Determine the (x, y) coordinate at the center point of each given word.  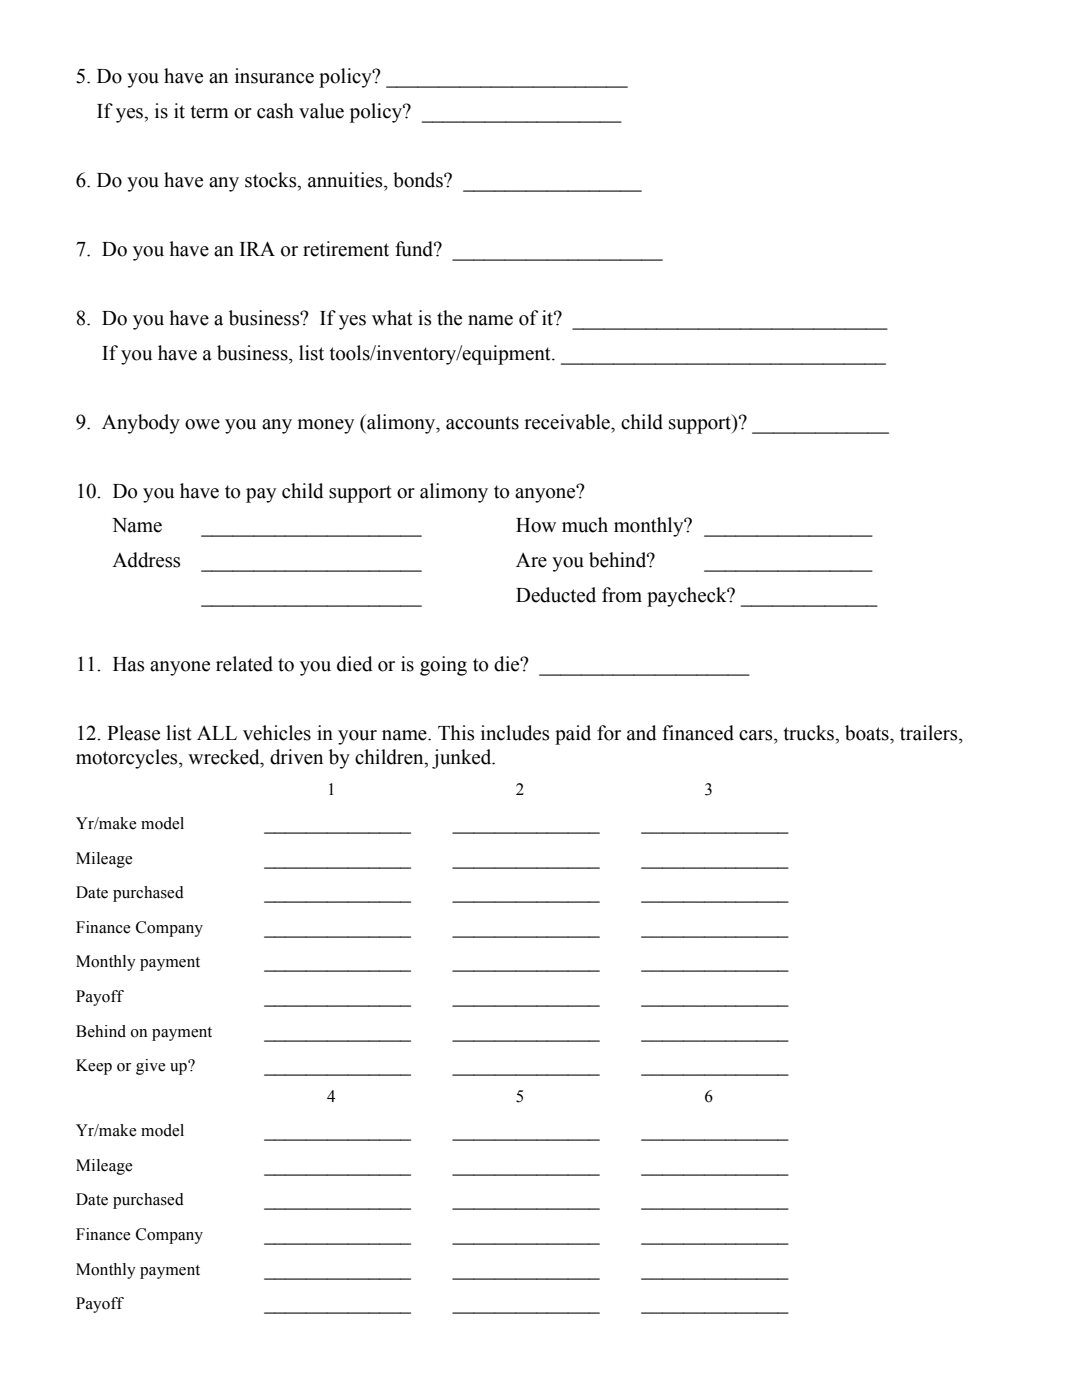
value (321, 111)
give (151, 1067)
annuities (346, 180)
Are (531, 560)
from (622, 595)
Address (146, 560)
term (210, 112)
